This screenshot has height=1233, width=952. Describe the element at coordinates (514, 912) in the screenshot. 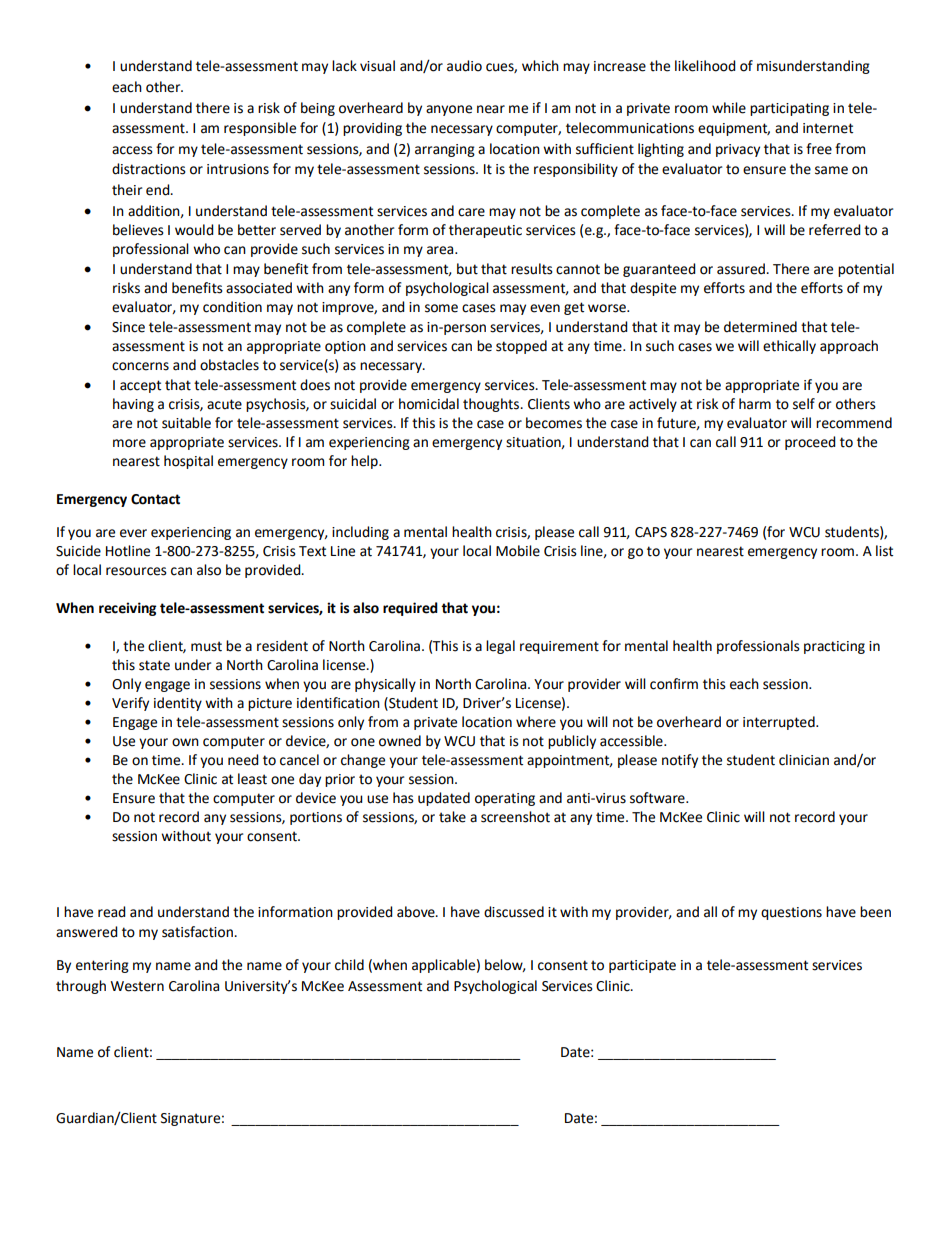

I see `discussed` at that location.
